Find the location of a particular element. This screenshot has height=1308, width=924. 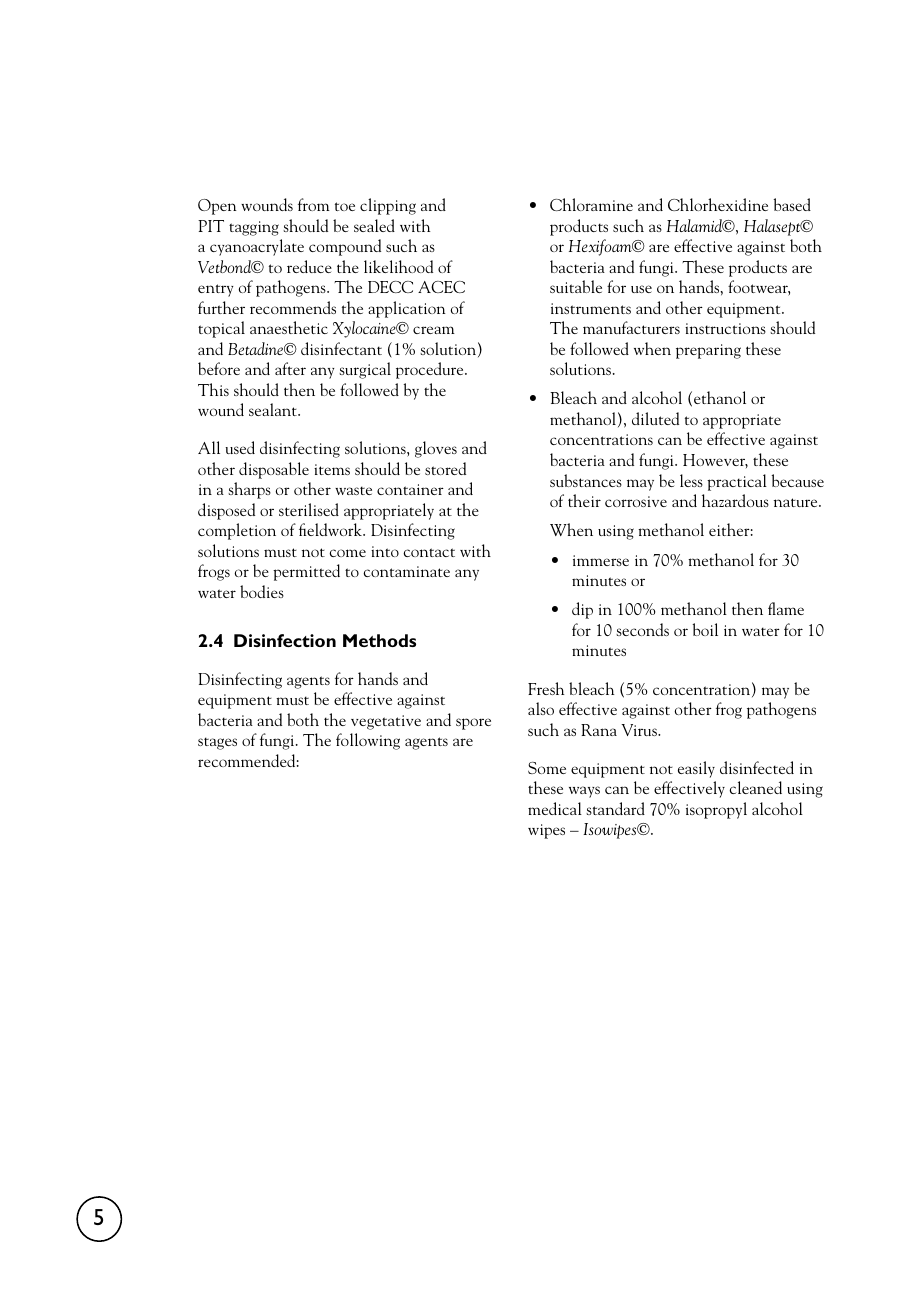

boil is located at coordinates (705, 629).
